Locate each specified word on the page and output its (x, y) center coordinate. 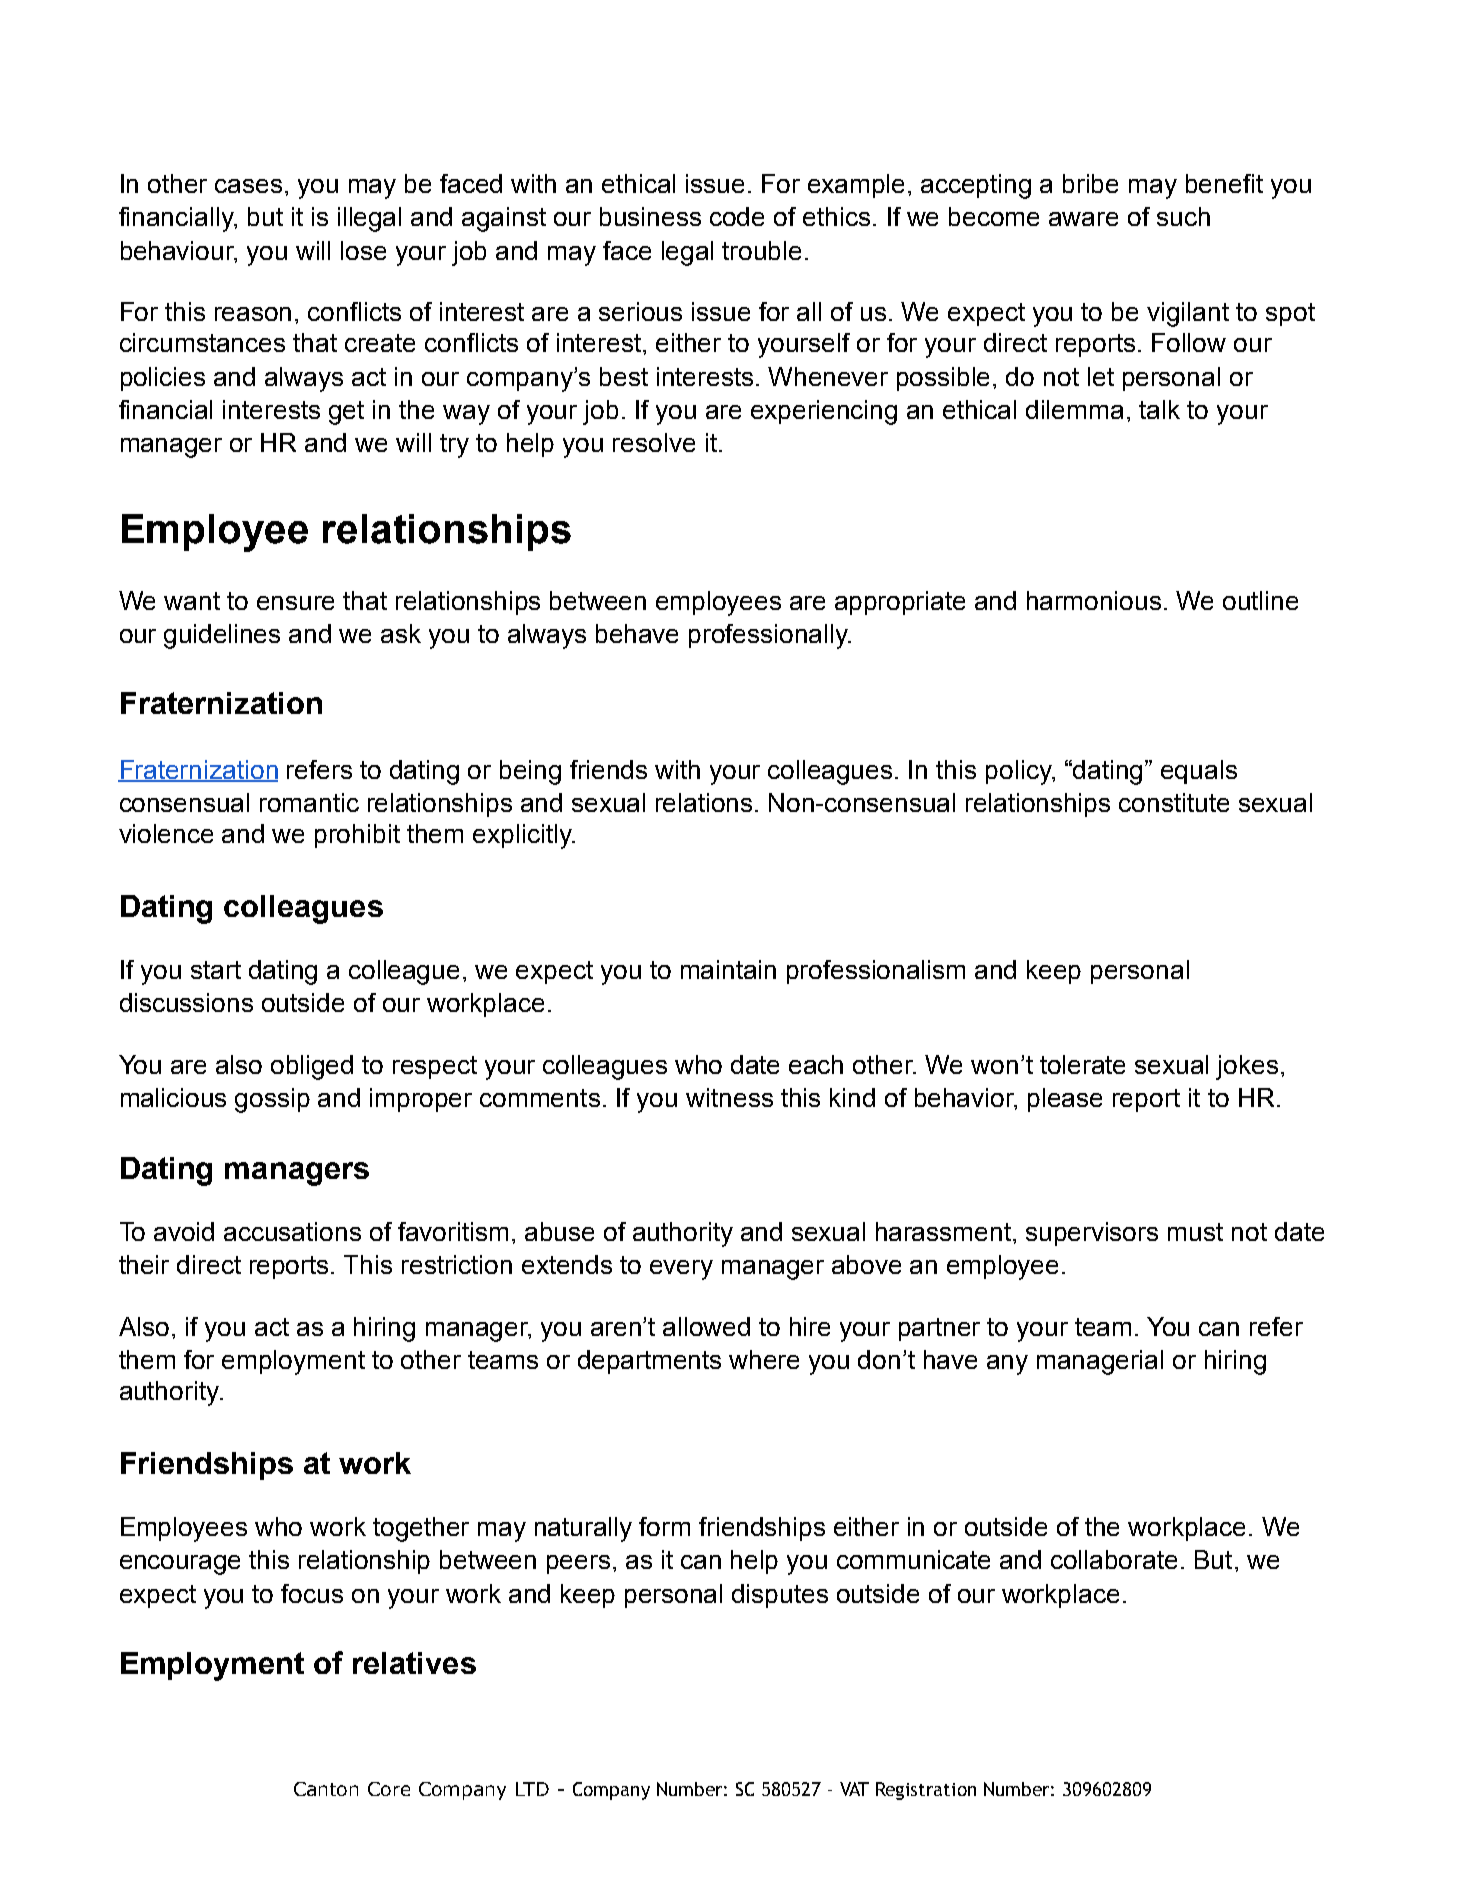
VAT (854, 1789)
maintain (728, 969)
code (737, 216)
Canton (326, 1789)
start (216, 970)
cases (248, 186)
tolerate (1082, 1064)
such (1183, 216)
